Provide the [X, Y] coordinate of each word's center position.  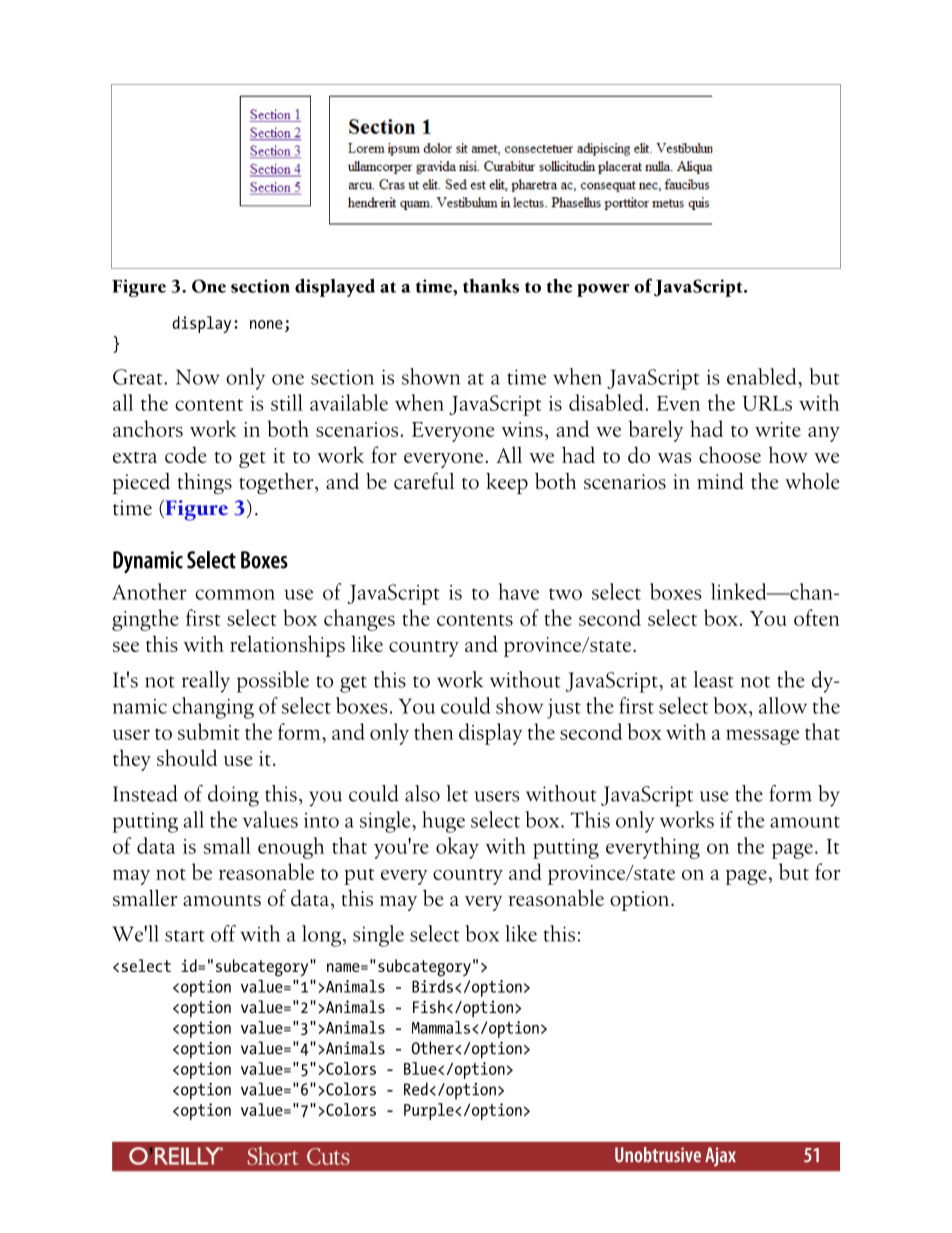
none [266, 324]
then [434, 731]
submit [209, 731]
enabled [763, 376]
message [762, 737]
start [185, 936]
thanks [491, 285]
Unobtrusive [658, 1155]
